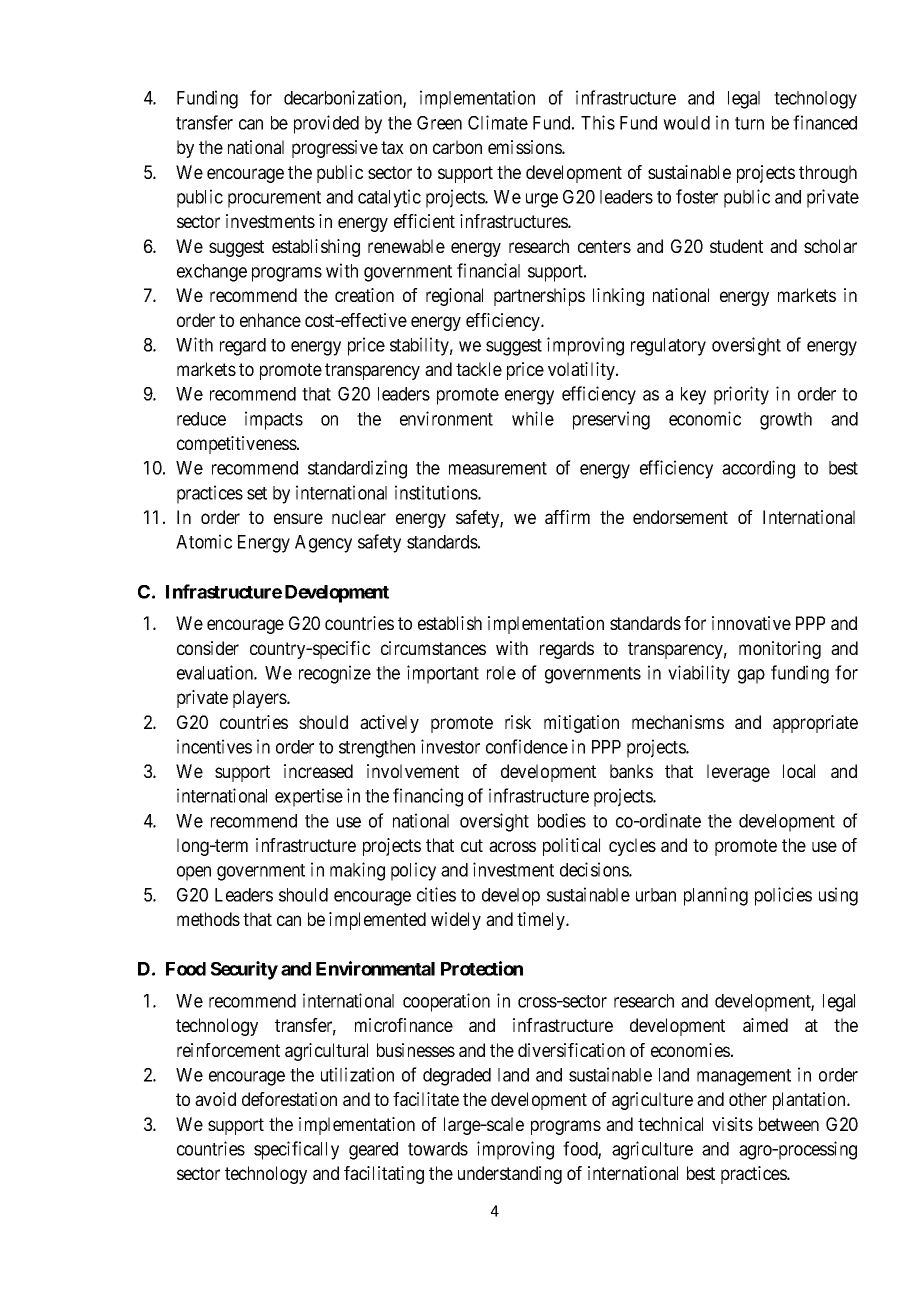  I want to click on monitoring, so click(780, 650).
